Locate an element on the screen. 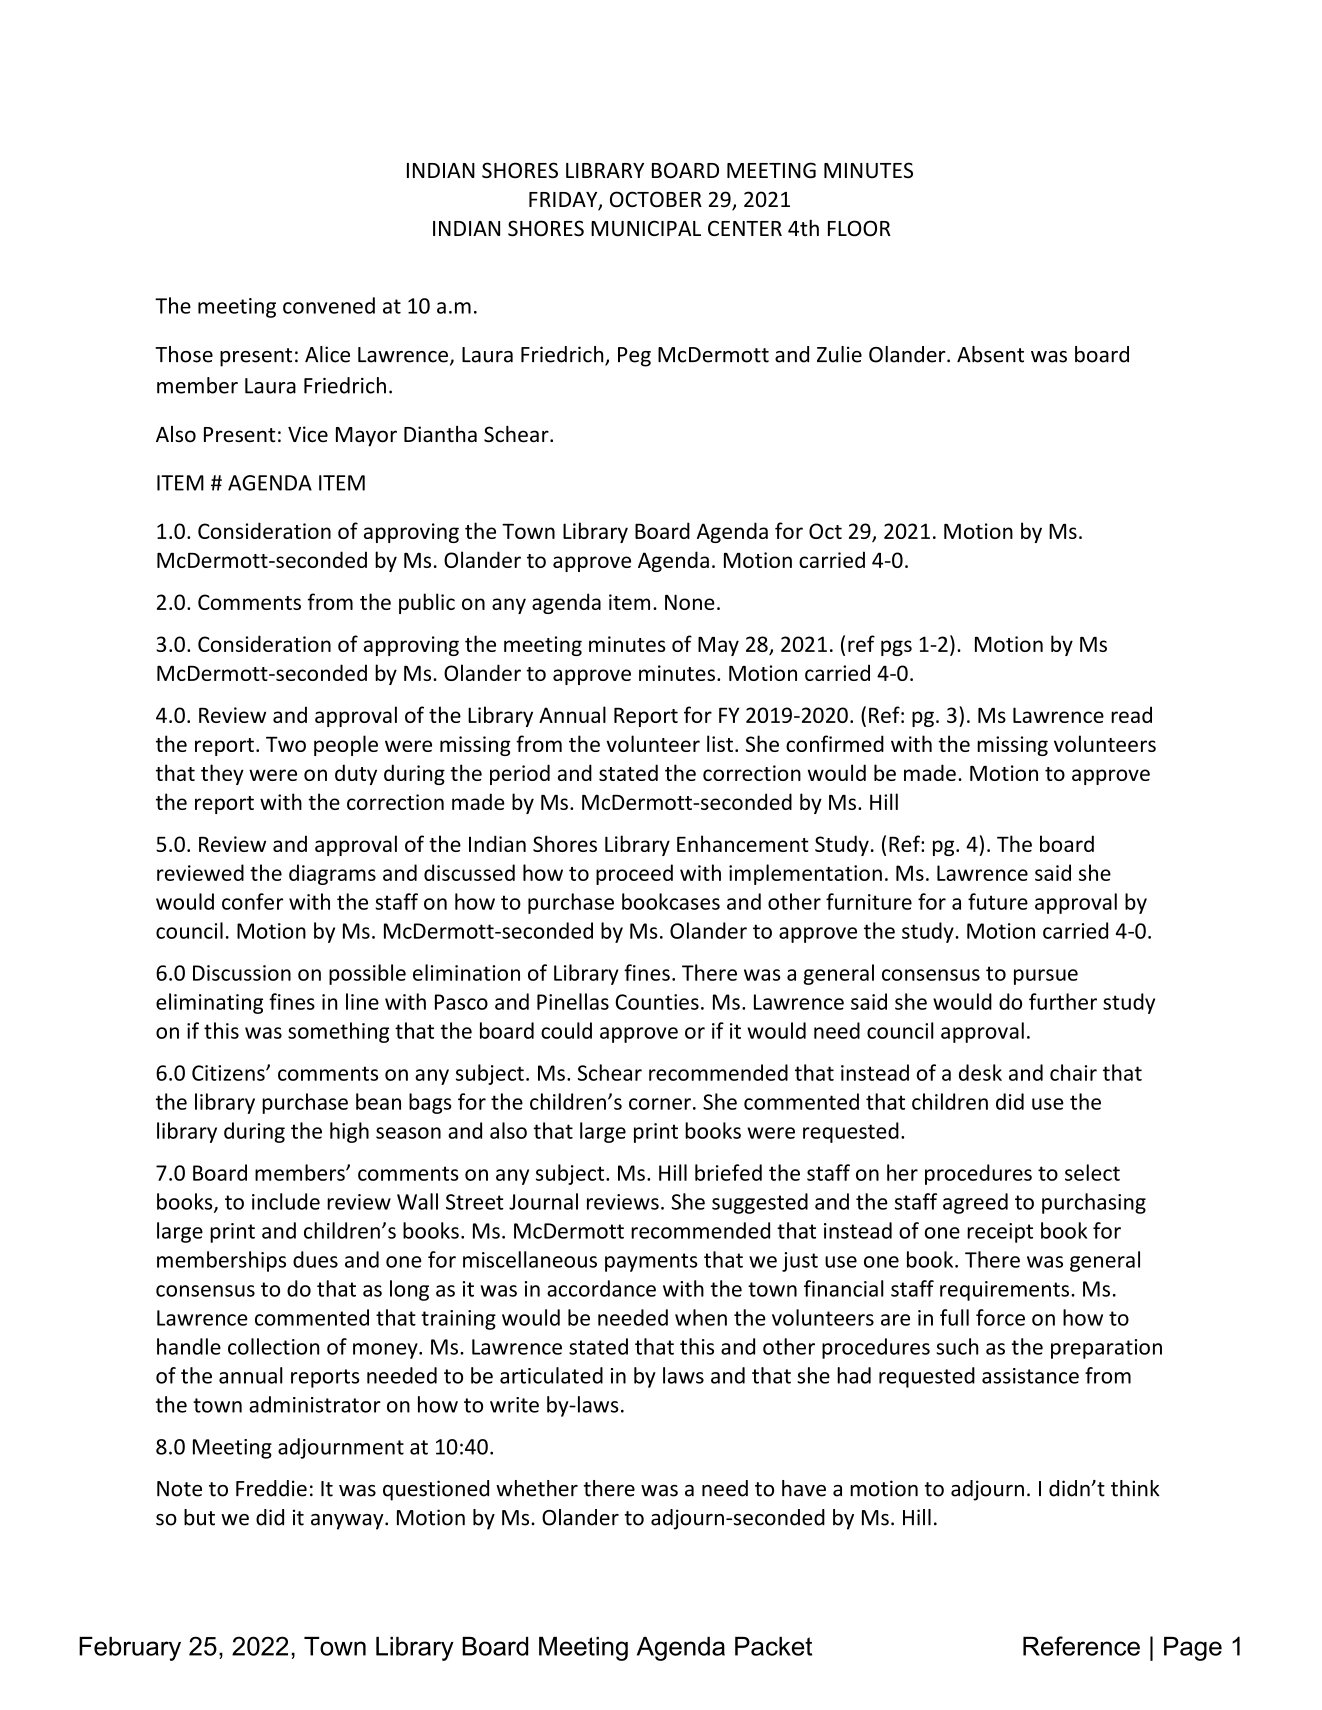  collection is located at coordinates (273, 1346).
